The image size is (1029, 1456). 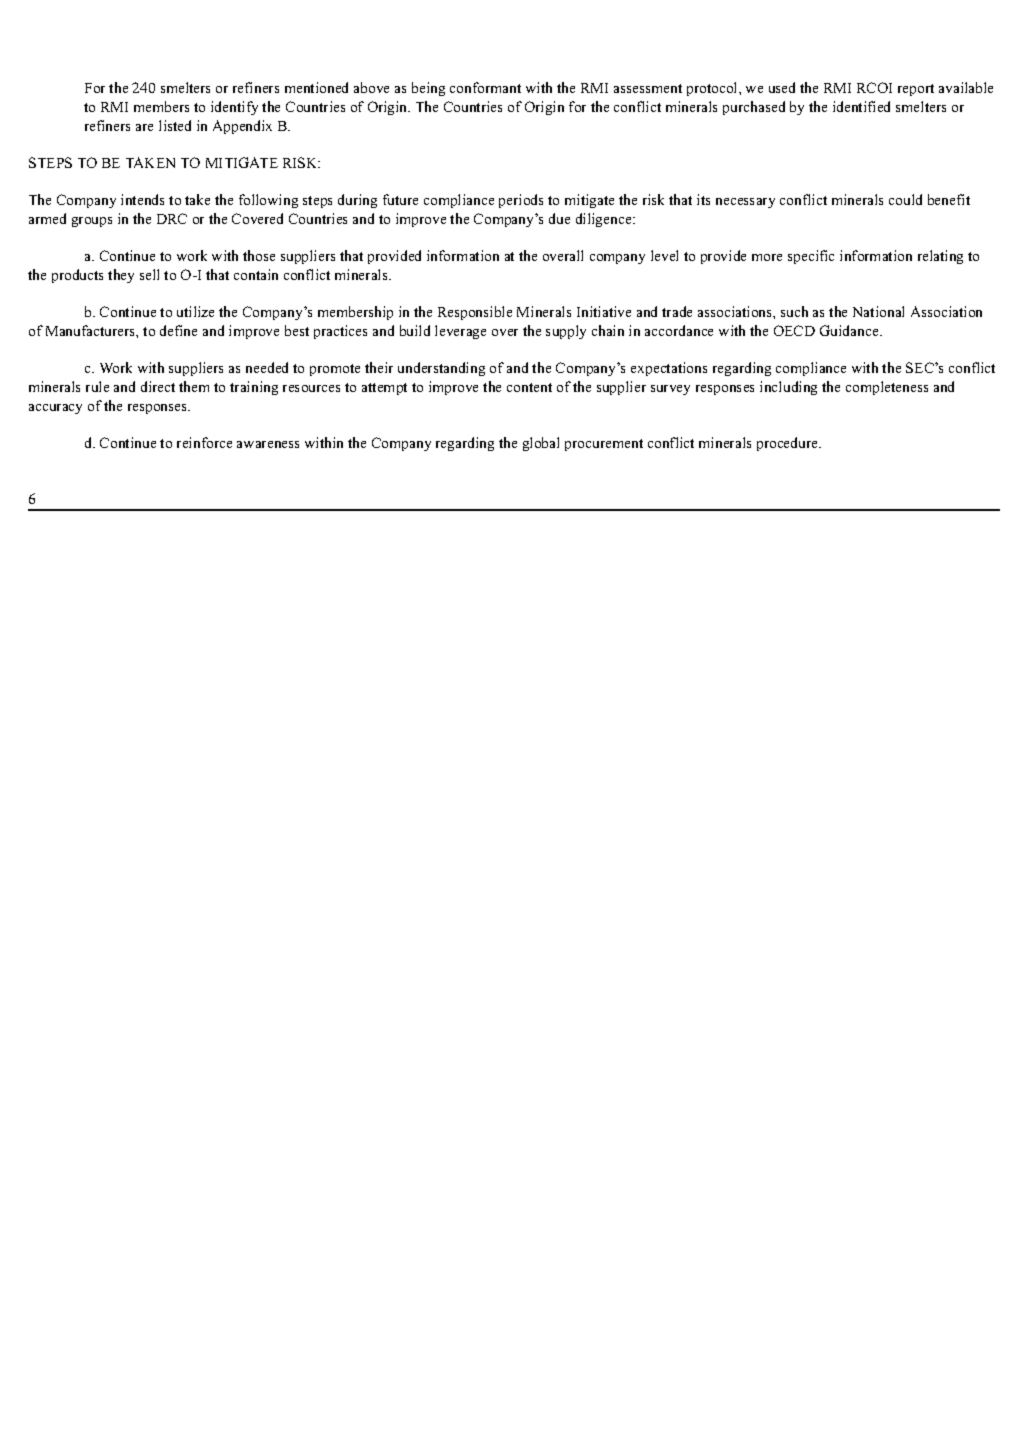 I want to click on identified, so click(x=861, y=106).
